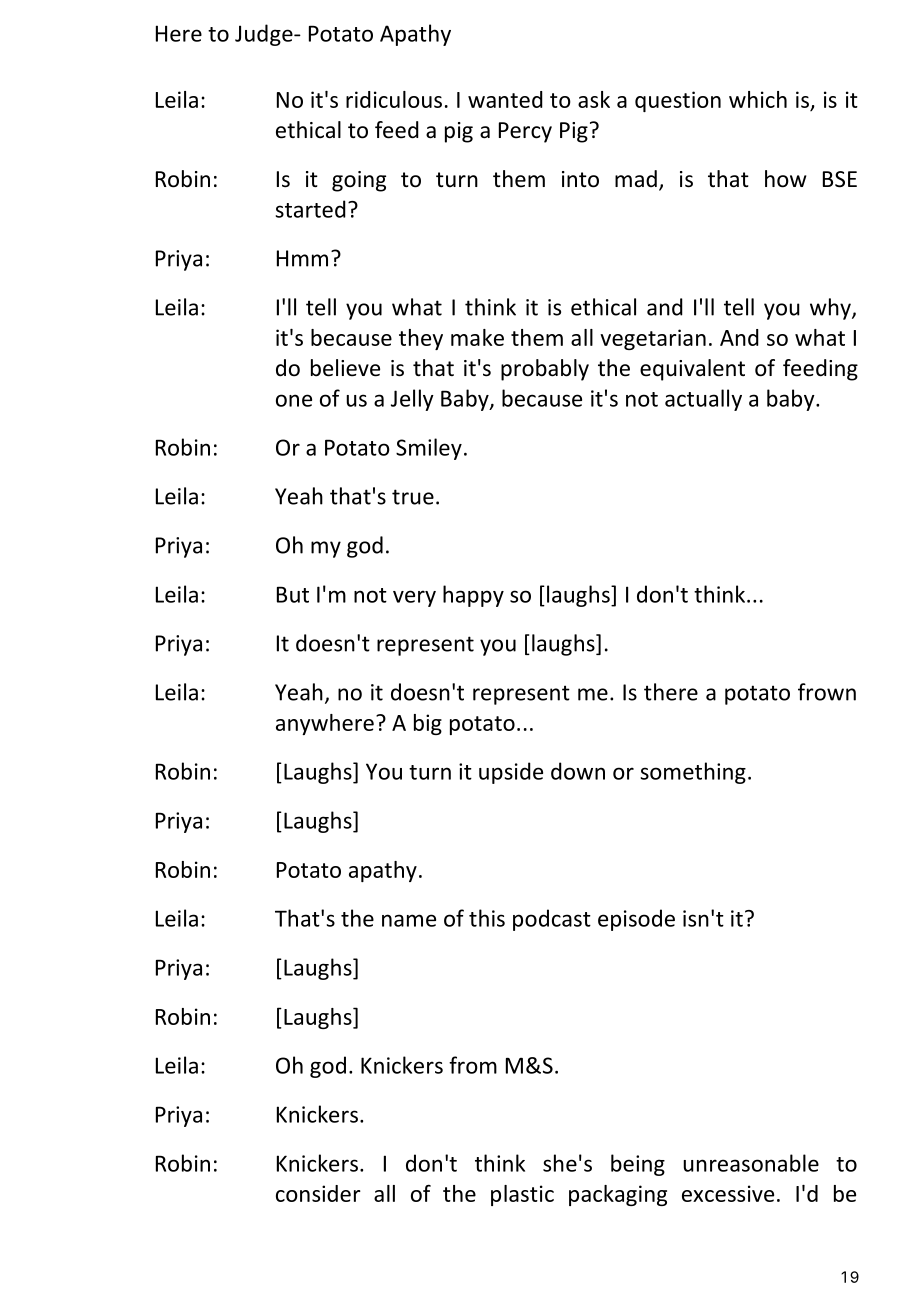 This screenshot has width=924, height=1307. I want to click on episode, so click(636, 920).
